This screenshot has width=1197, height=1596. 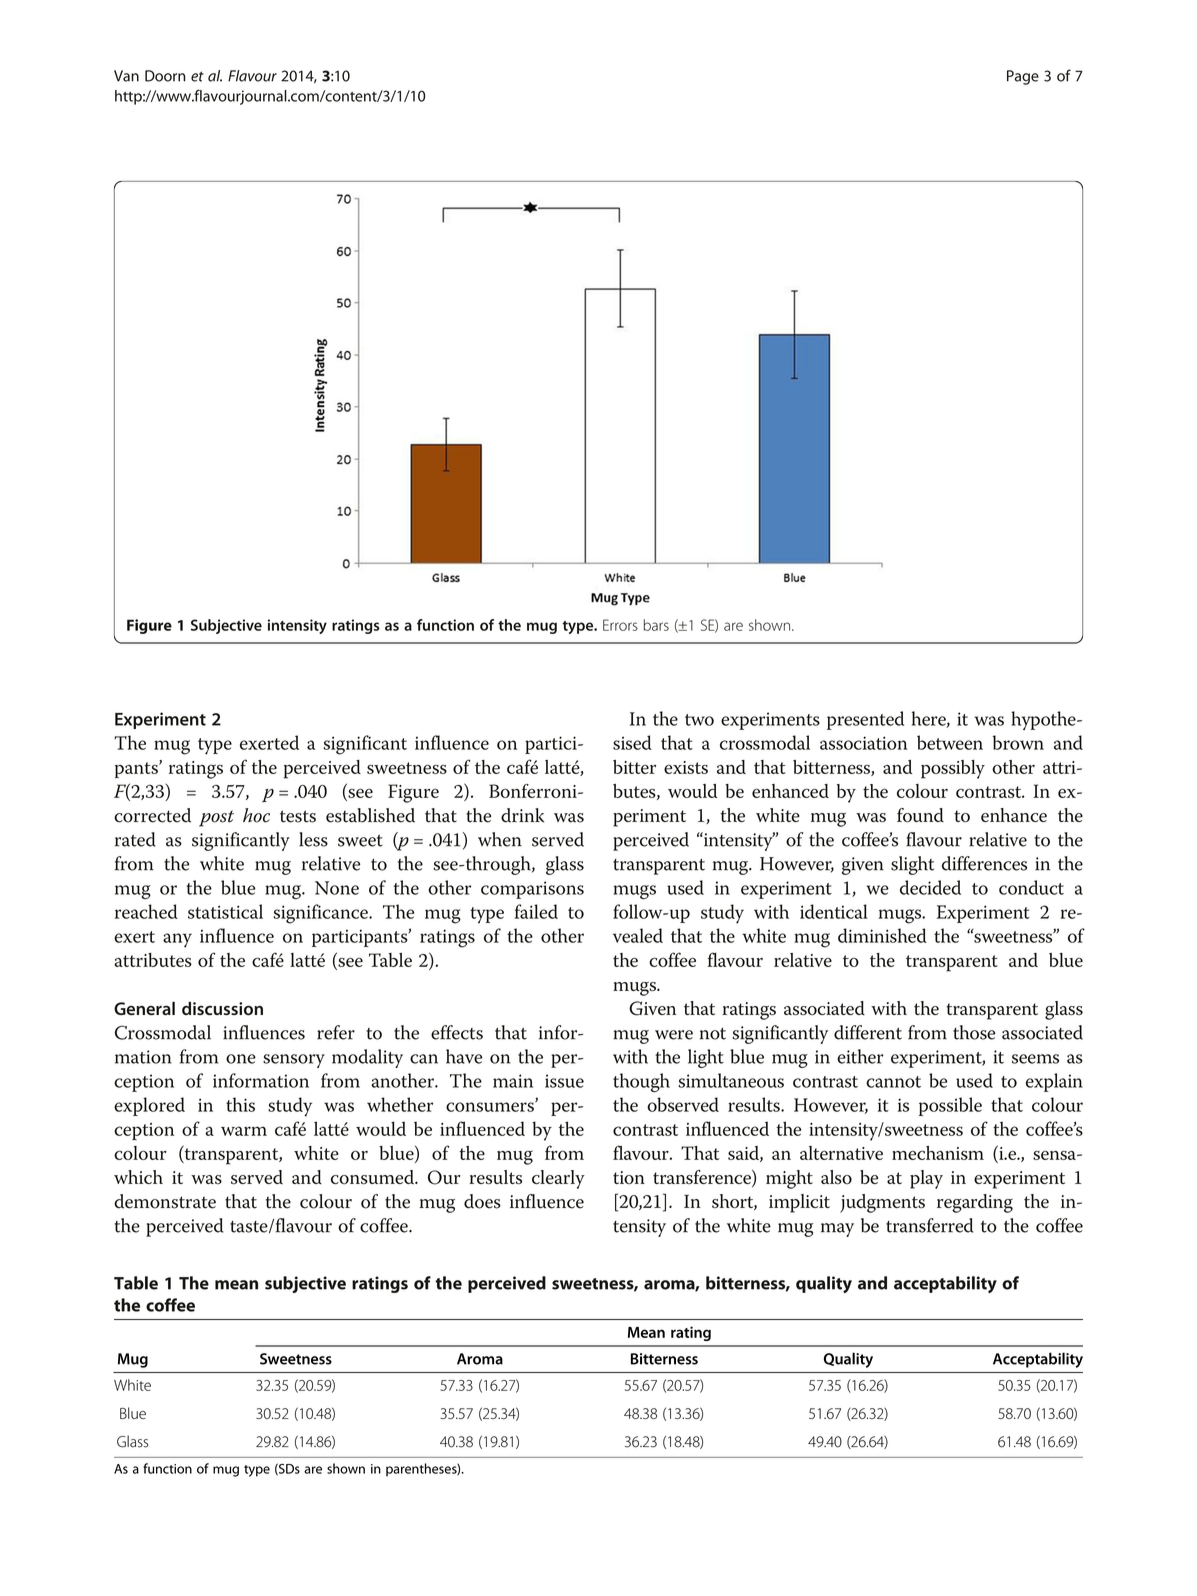 I want to click on clearly, so click(x=558, y=1179).
